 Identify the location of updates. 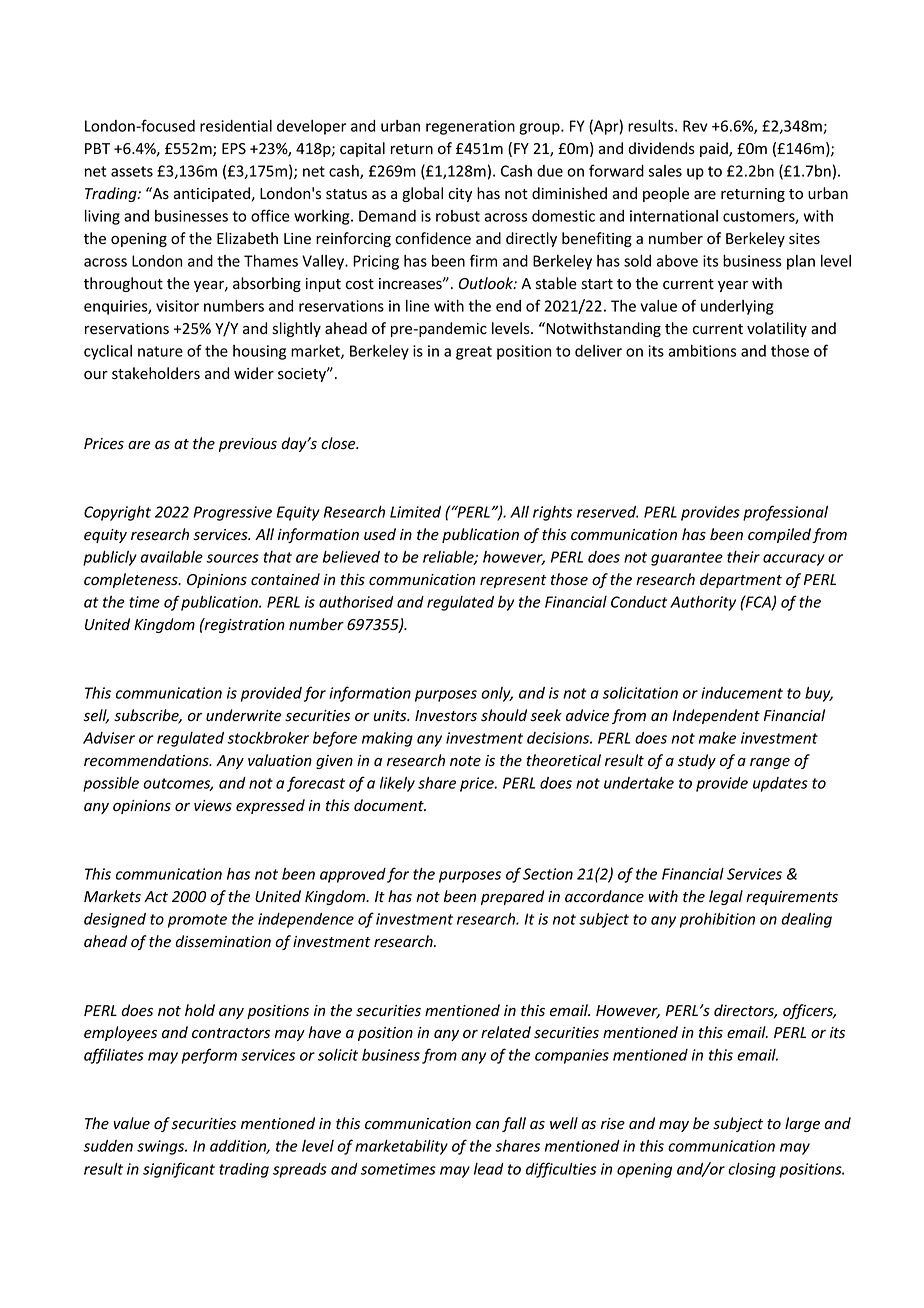
(780, 784).
